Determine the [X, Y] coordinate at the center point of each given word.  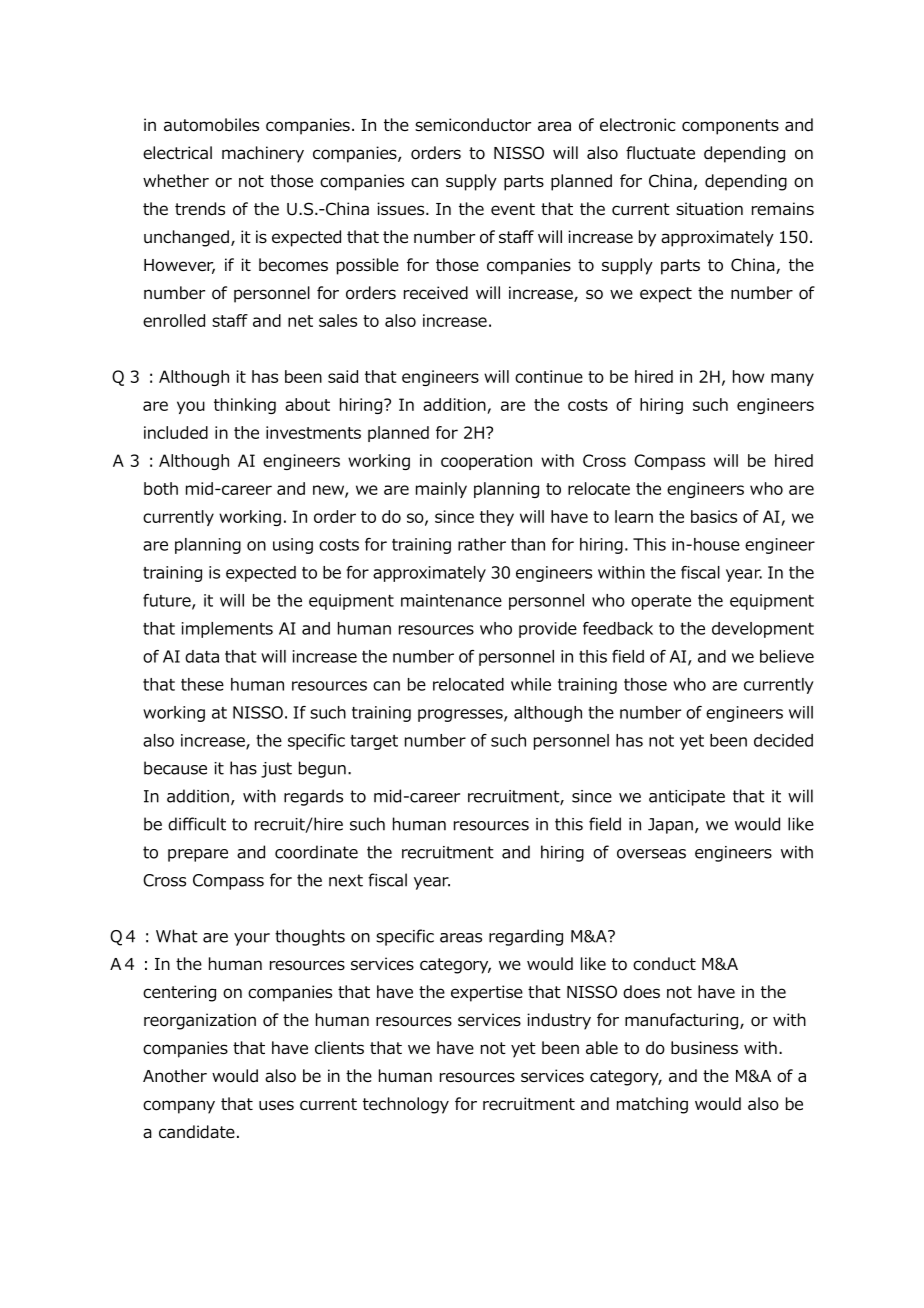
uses [276, 1105]
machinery [263, 154]
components [730, 127]
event [513, 209]
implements [227, 630]
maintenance [451, 600]
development [763, 630]
